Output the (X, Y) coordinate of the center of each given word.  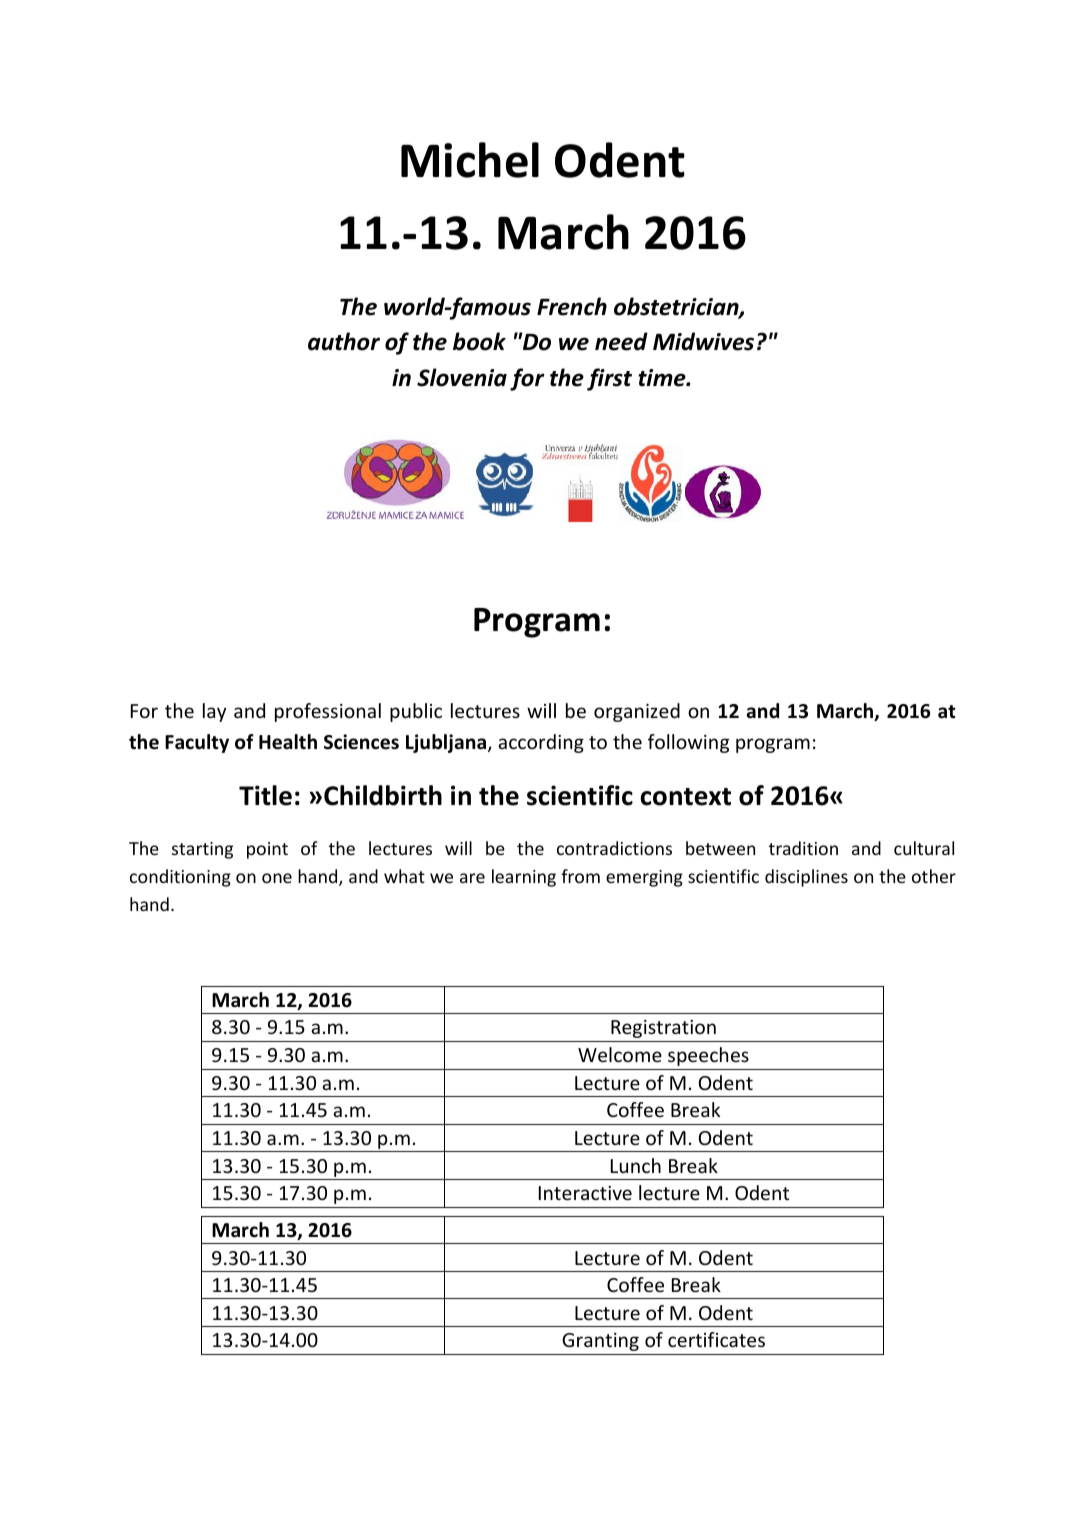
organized (637, 712)
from (580, 876)
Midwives (703, 341)
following (688, 743)
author (344, 341)
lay (214, 712)
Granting (600, 1342)
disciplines (806, 878)
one (277, 878)
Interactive (585, 1193)
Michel (470, 160)
